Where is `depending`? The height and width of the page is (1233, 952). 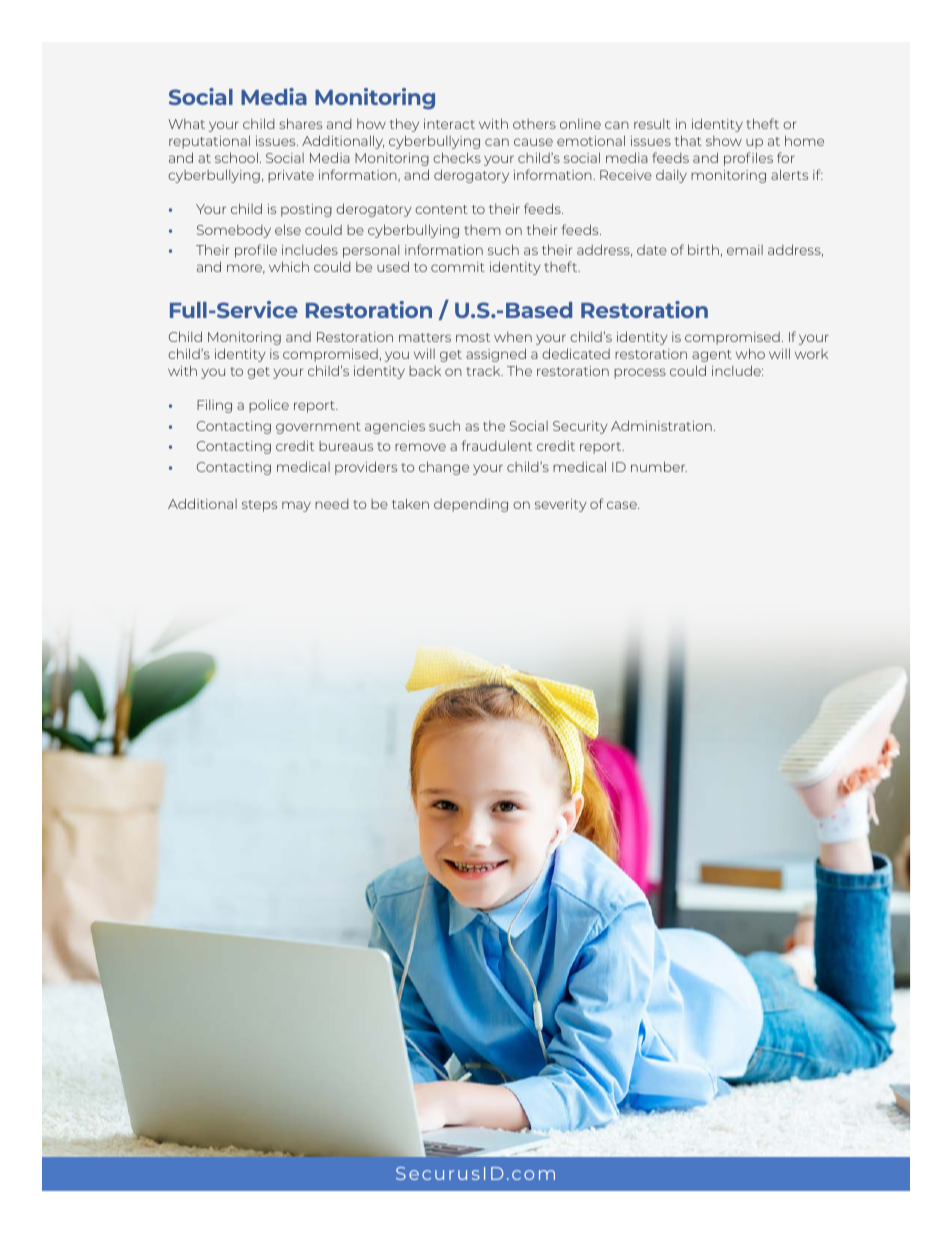 depending is located at coordinates (471, 505).
